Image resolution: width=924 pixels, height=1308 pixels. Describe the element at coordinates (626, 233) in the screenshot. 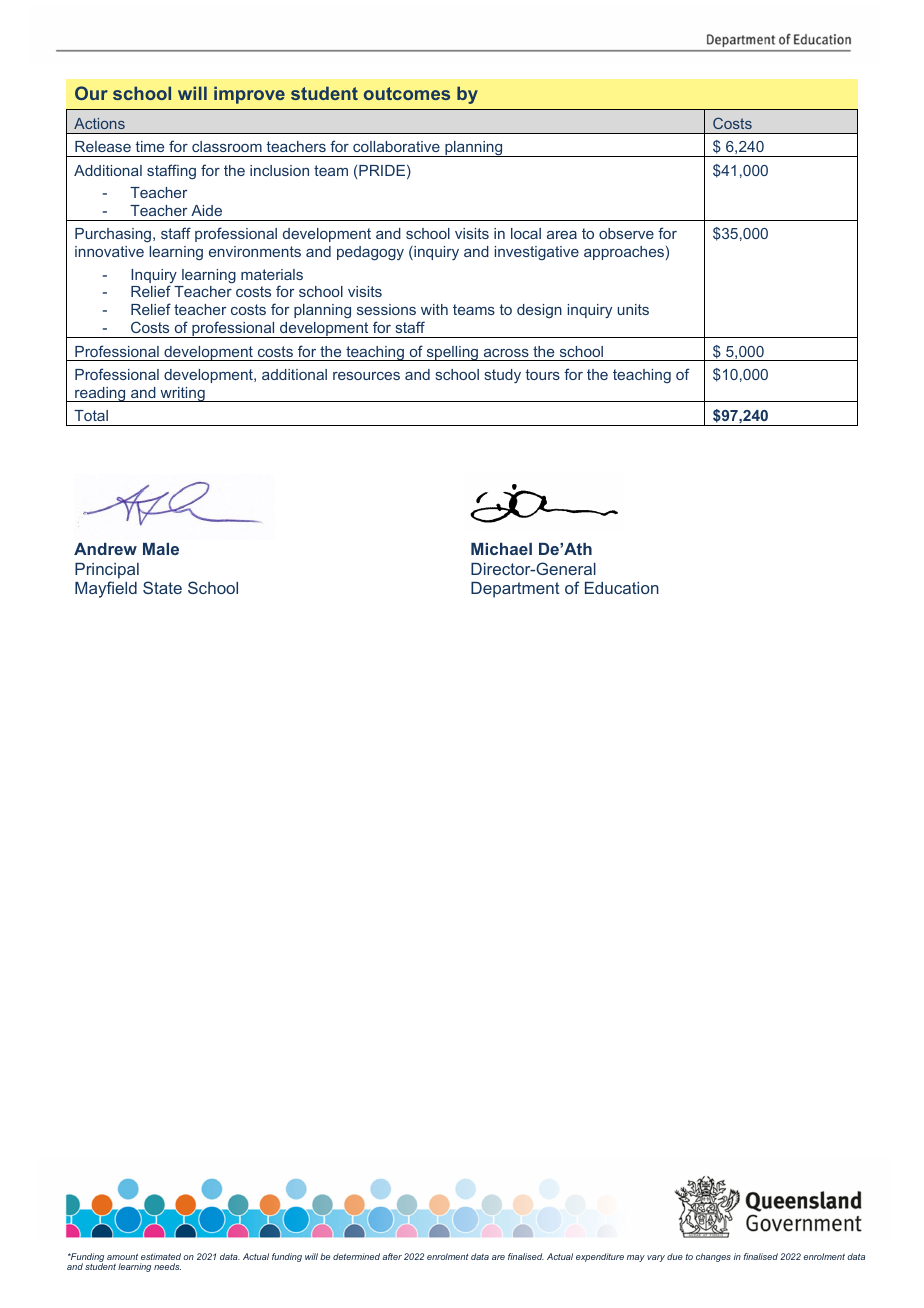

I see `observe` at that location.
